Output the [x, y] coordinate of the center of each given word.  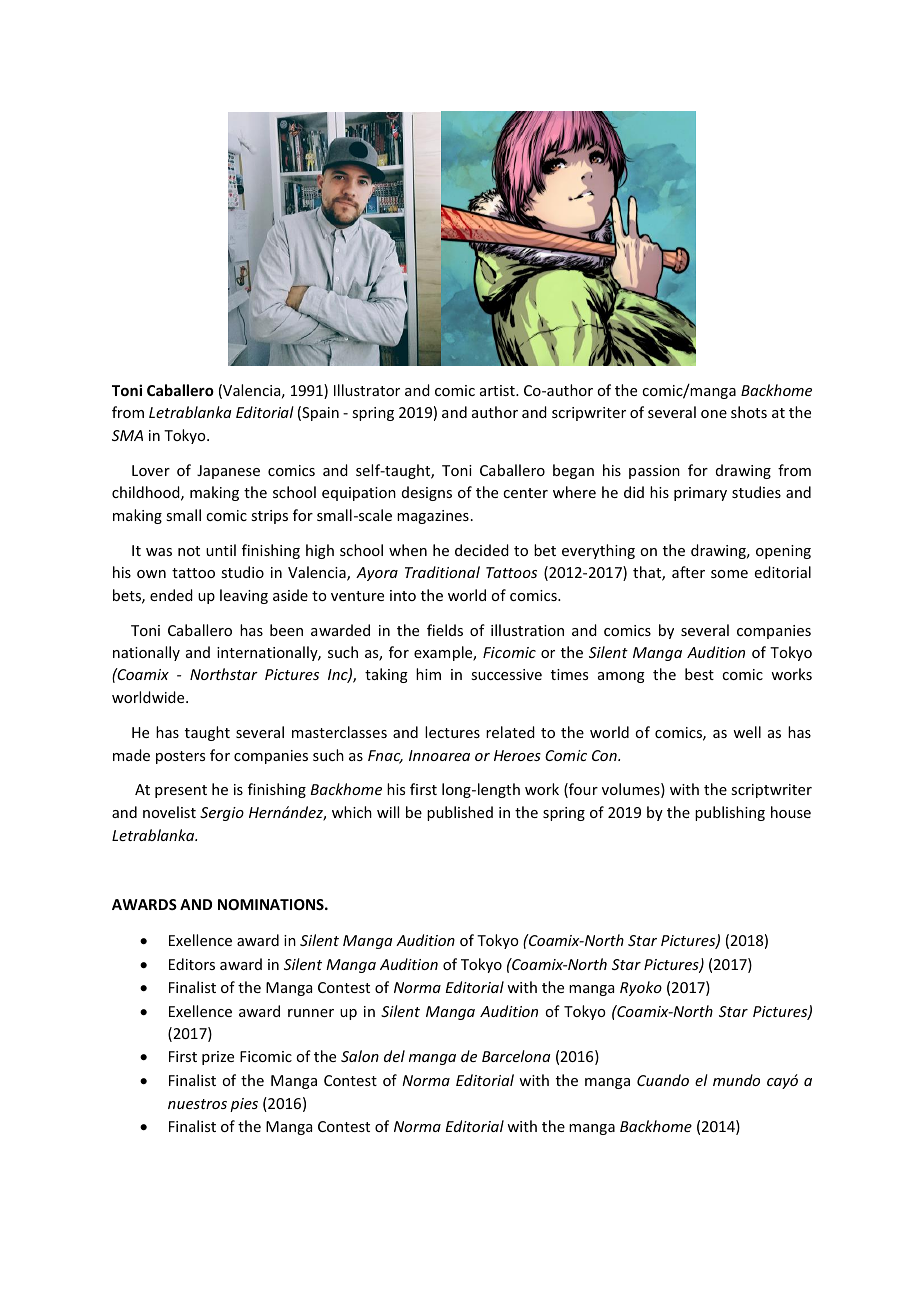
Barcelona [516, 1056]
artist [498, 390]
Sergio [222, 814]
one [714, 414]
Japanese [228, 472]
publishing [730, 813]
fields [445, 630]
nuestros [197, 1104]
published [460, 813]
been [286, 630]
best [699, 674]
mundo [736, 1080]
